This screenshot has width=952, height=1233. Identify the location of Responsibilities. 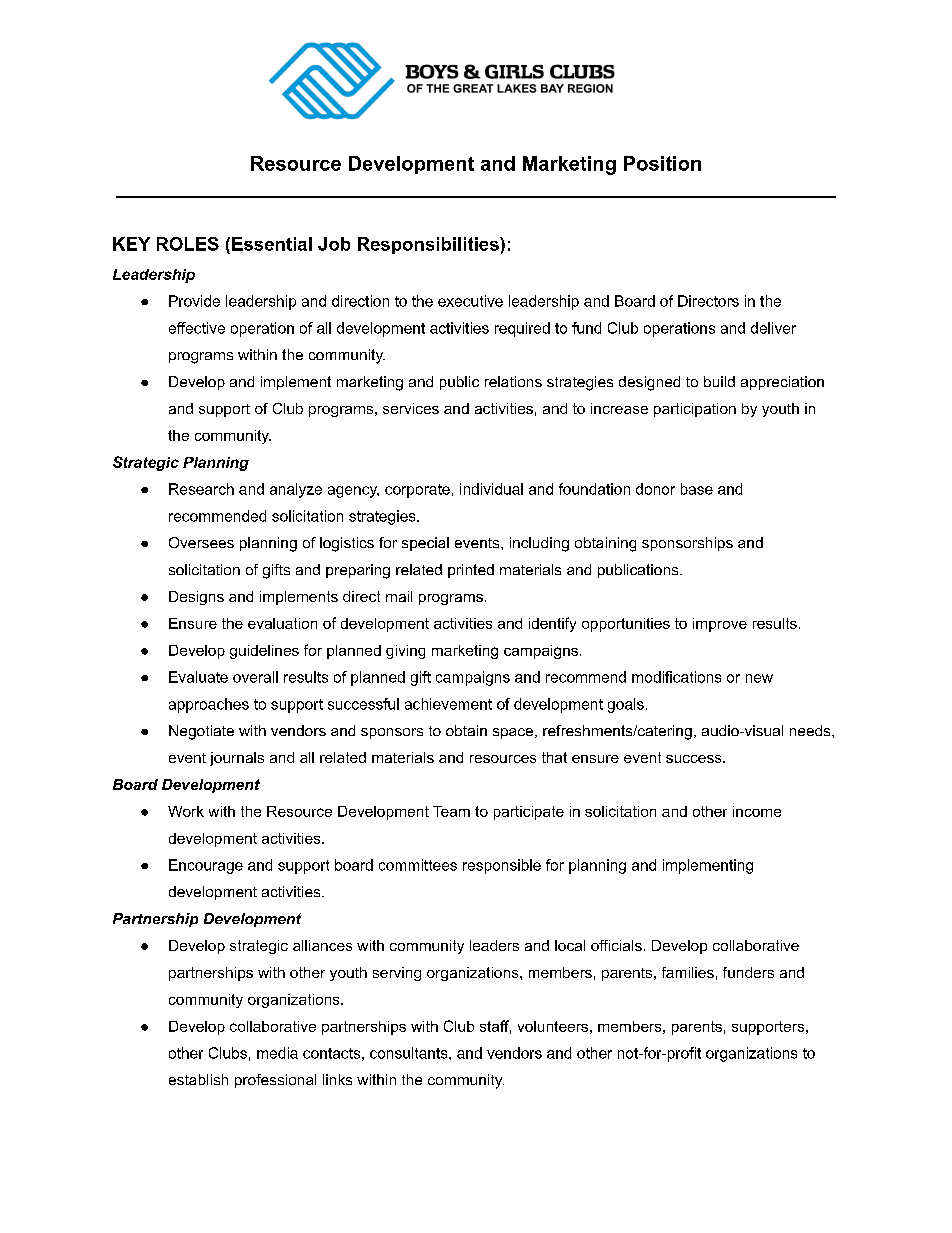
(429, 245).
